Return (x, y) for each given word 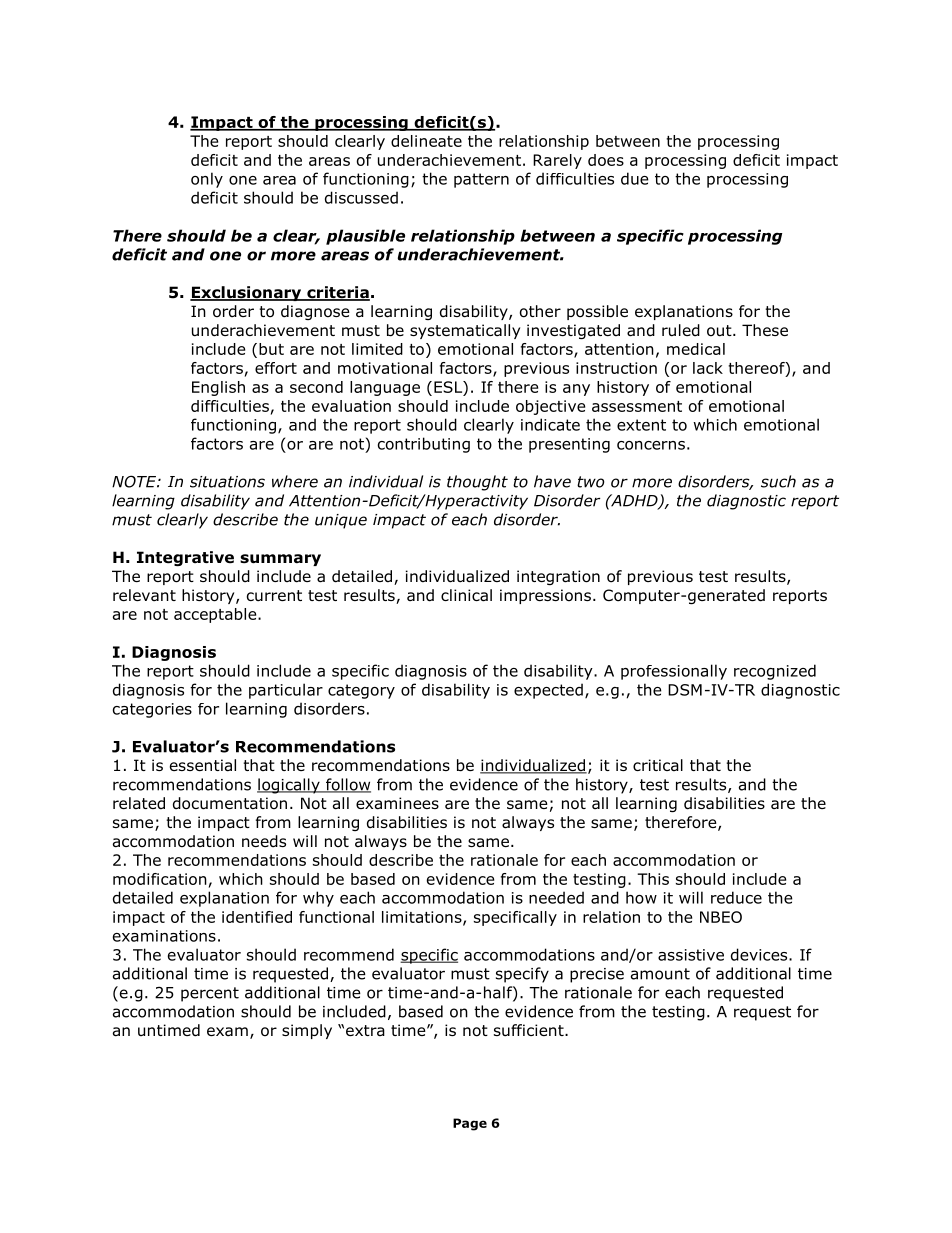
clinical (466, 595)
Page (470, 1124)
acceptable (216, 615)
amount (660, 974)
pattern (481, 180)
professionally (674, 672)
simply (307, 1031)
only (207, 180)
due (635, 178)
